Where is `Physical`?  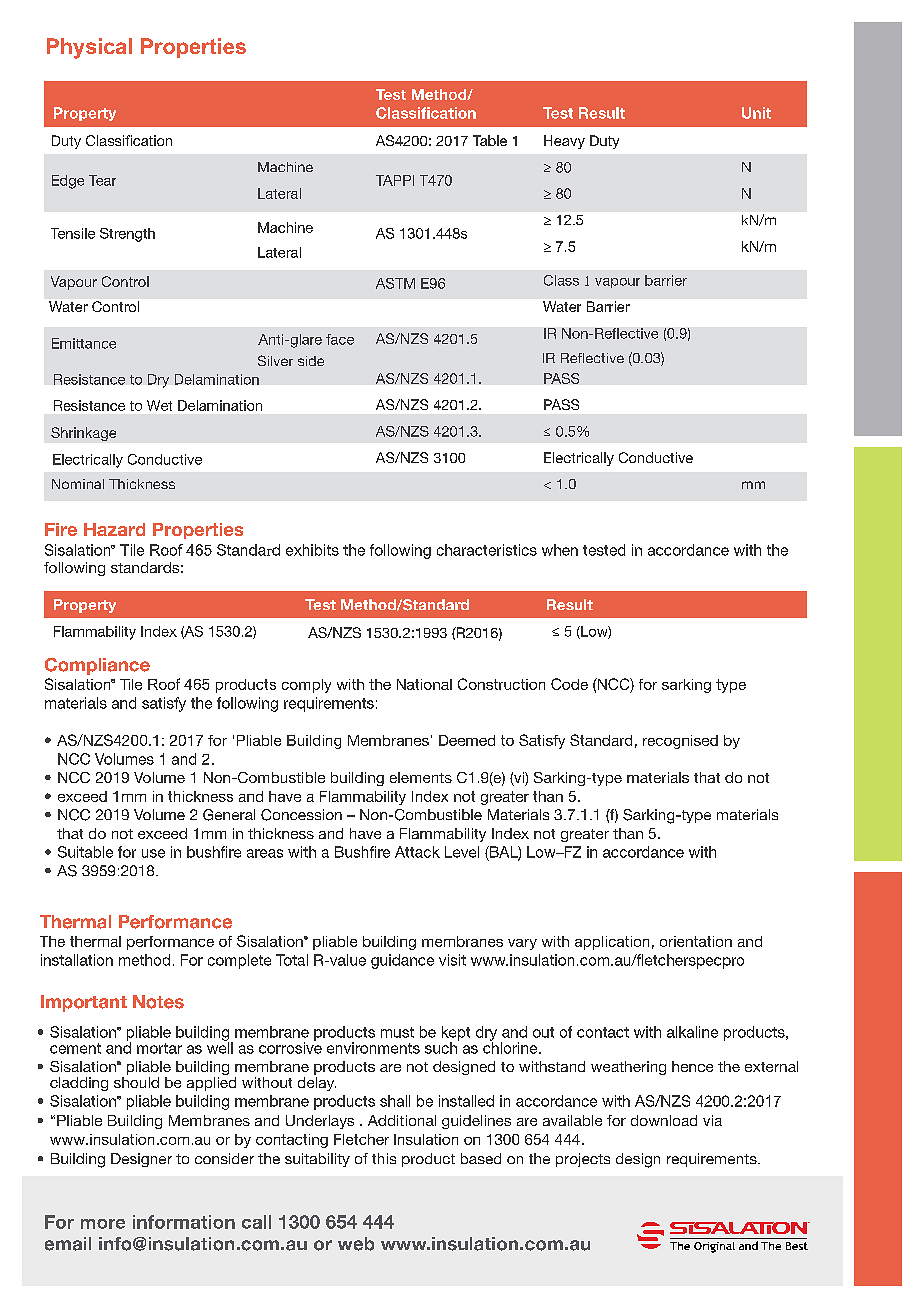
Physical is located at coordinates (89, 48).
